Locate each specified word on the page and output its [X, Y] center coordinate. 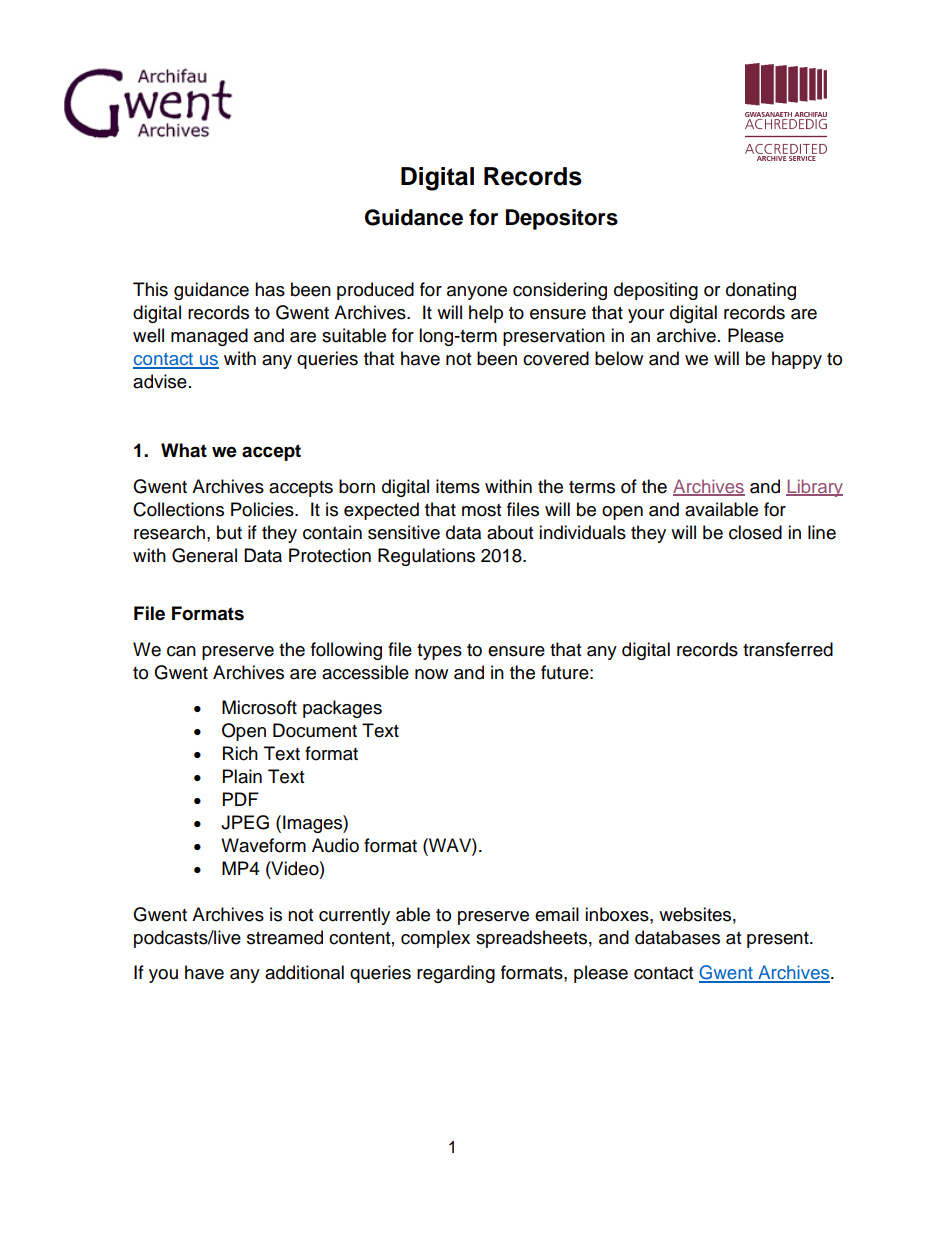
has [270, 289]
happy [797, 360]
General [204, 555]
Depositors [562, 219]
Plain [242, 776]
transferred [788, 649]
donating [761, 291]
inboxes [618, 914]
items [458, 486]
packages [342, 709]
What [184, 450]
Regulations [426, 557]
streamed [285, 937]
